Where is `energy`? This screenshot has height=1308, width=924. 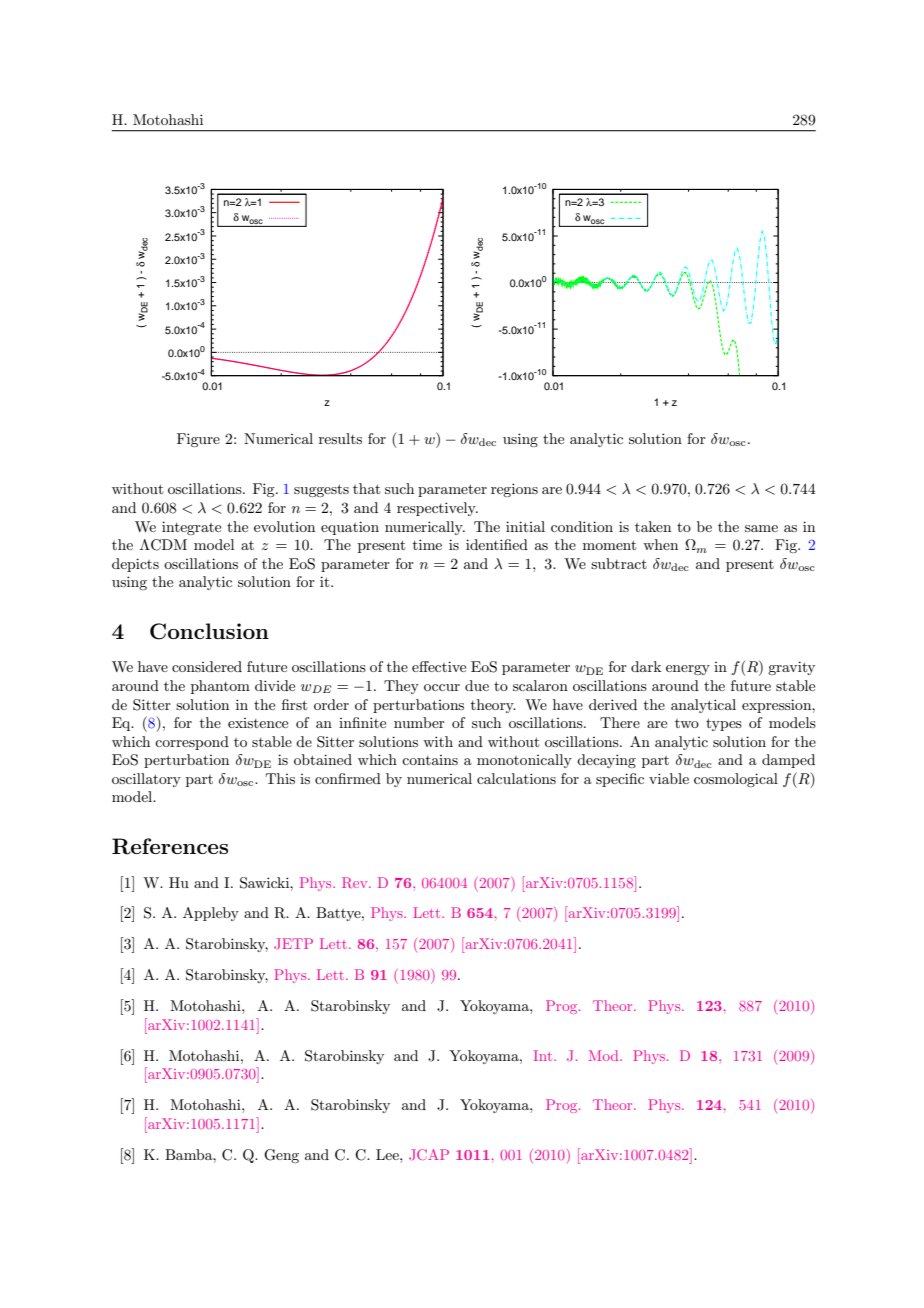
energy is located at coordinates (688, 670).
